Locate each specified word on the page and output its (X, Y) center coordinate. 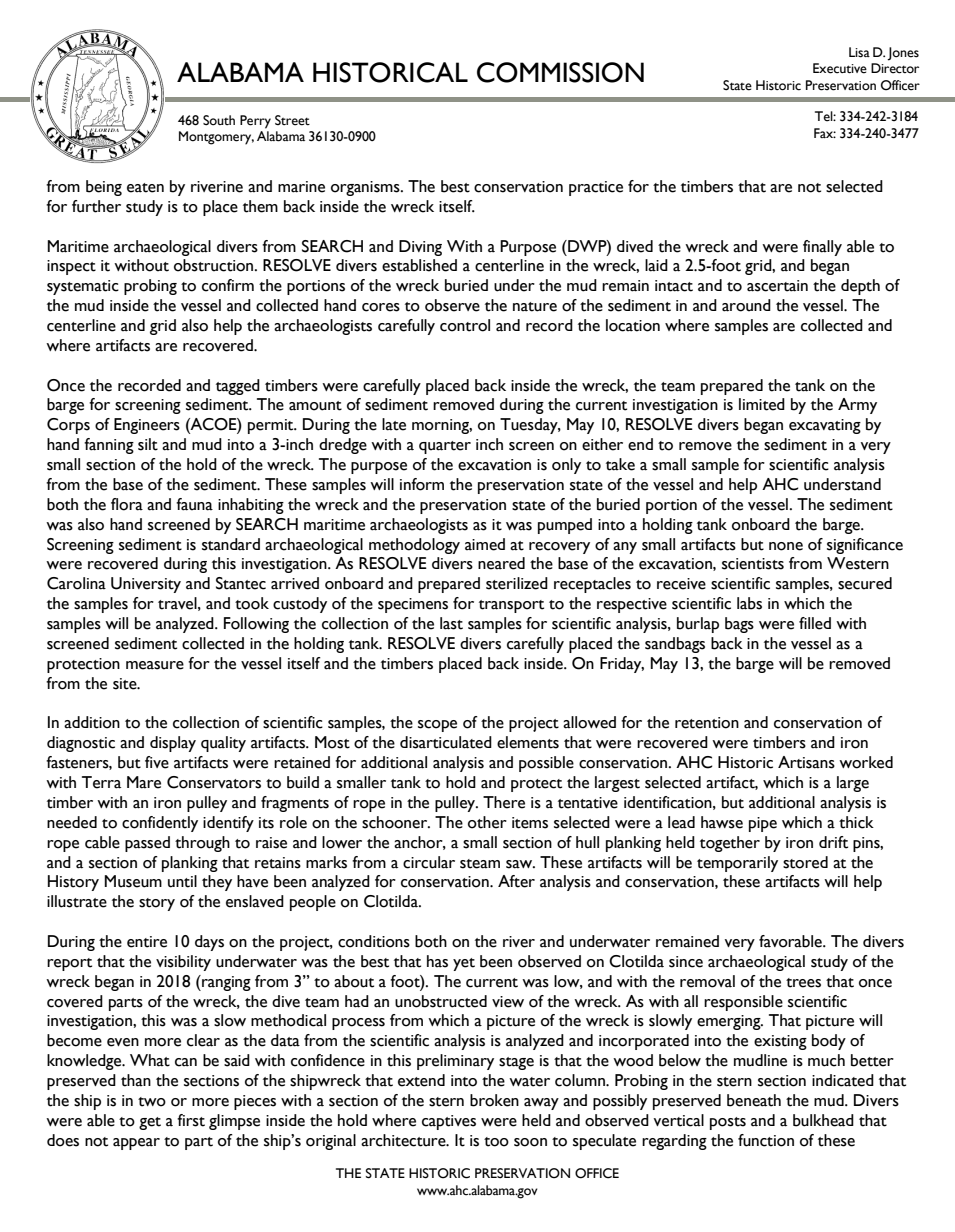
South (219, 120)
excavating (825, 426)
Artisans (806, 762)
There (504, 802)
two (152, 1102)
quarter (445, 447)
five (157, 762)
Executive (840, 68)
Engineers (147, 426)
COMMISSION (560, 72)
